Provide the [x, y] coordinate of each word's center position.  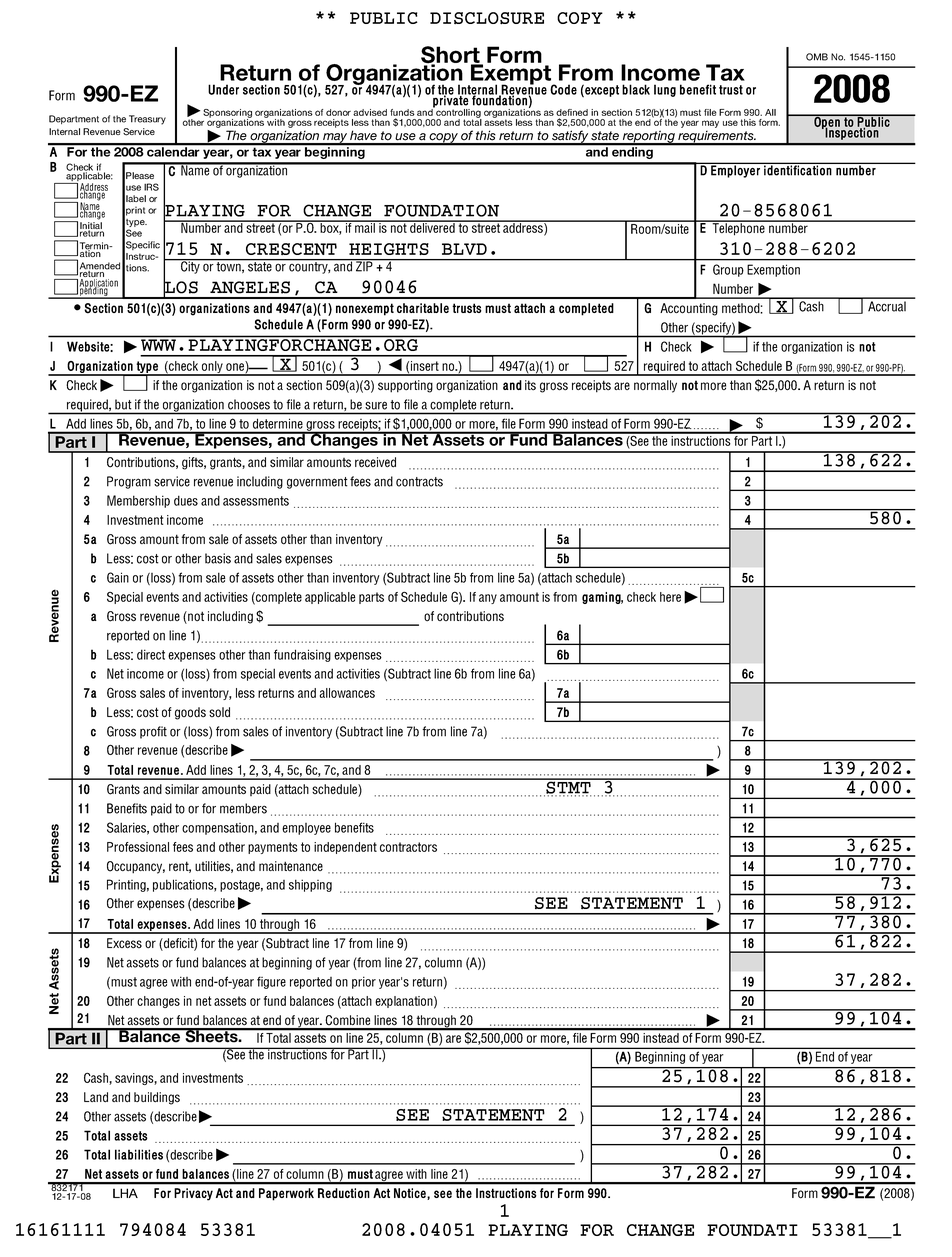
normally [655, 386]
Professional [138, 847]
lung [665, 90]
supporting [405, 386]
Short [451, 56]
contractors [408, 847]
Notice [411, 1194]
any [488, 599]
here [670, 597]
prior [364, 982]
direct [151, 654]
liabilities [139, 1154]
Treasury [147, 120]
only [212, 368]
